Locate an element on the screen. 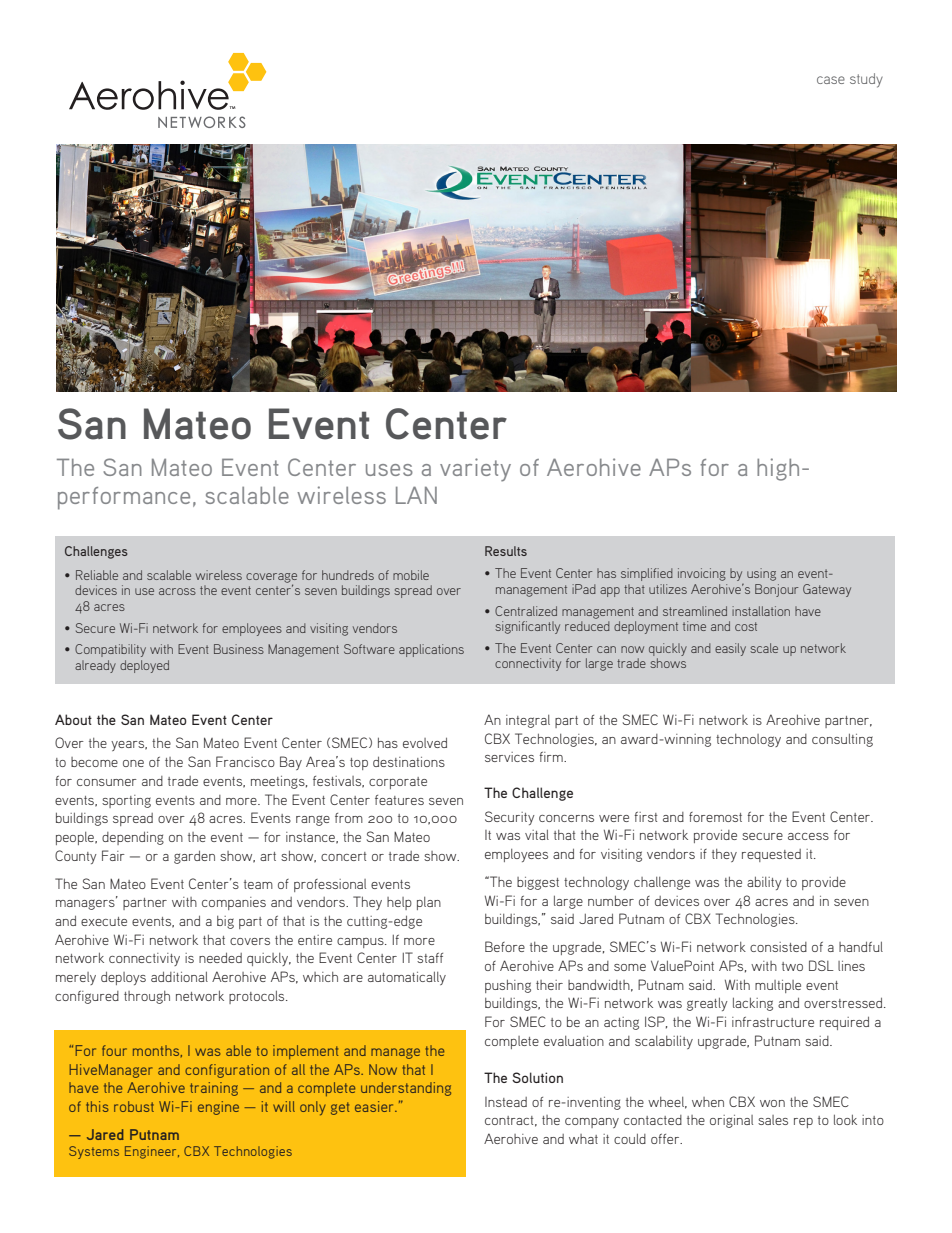  Compatibility is located at coordinates (110, 650).
